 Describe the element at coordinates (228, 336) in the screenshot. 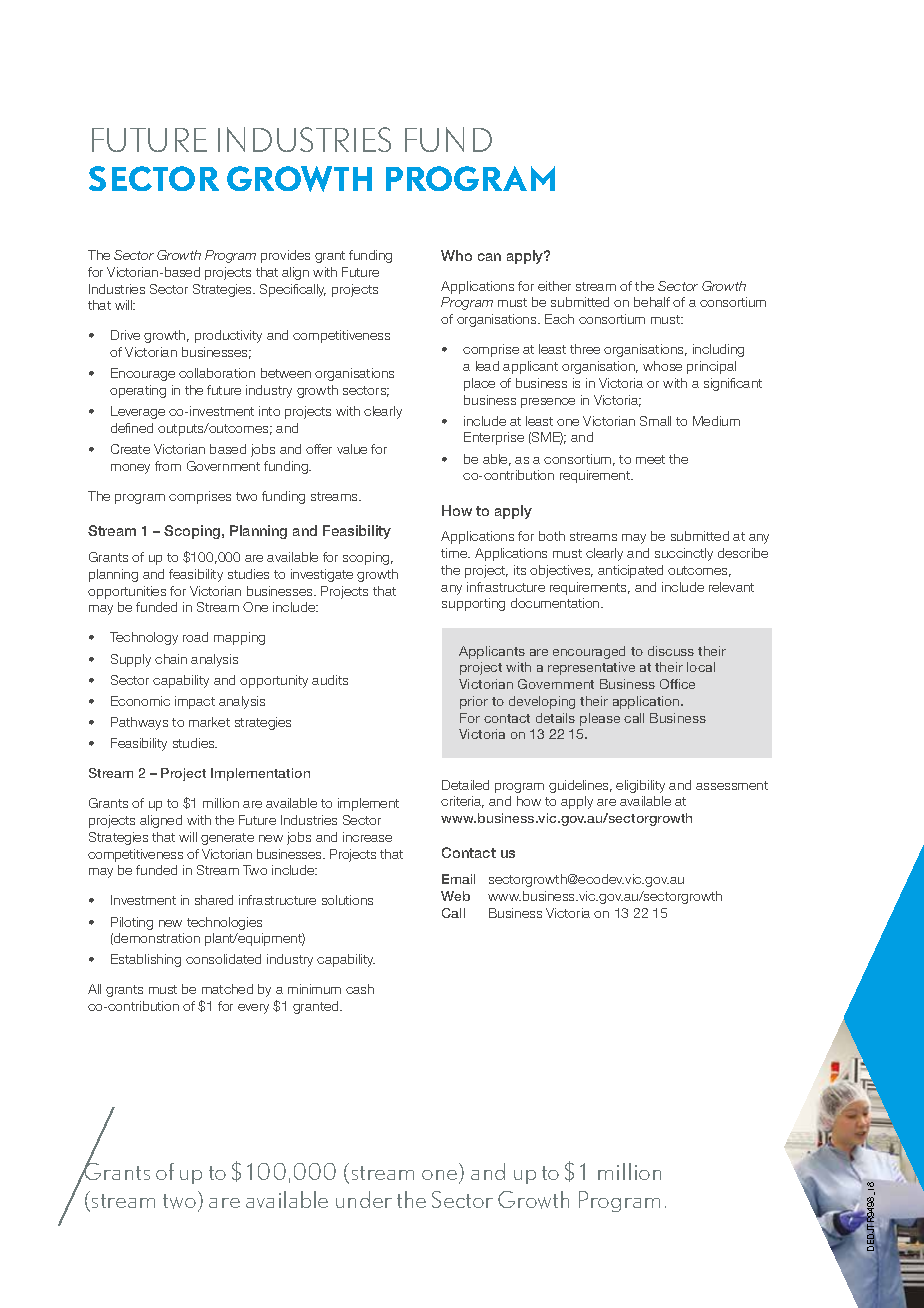

I see `productivity` at that location.
